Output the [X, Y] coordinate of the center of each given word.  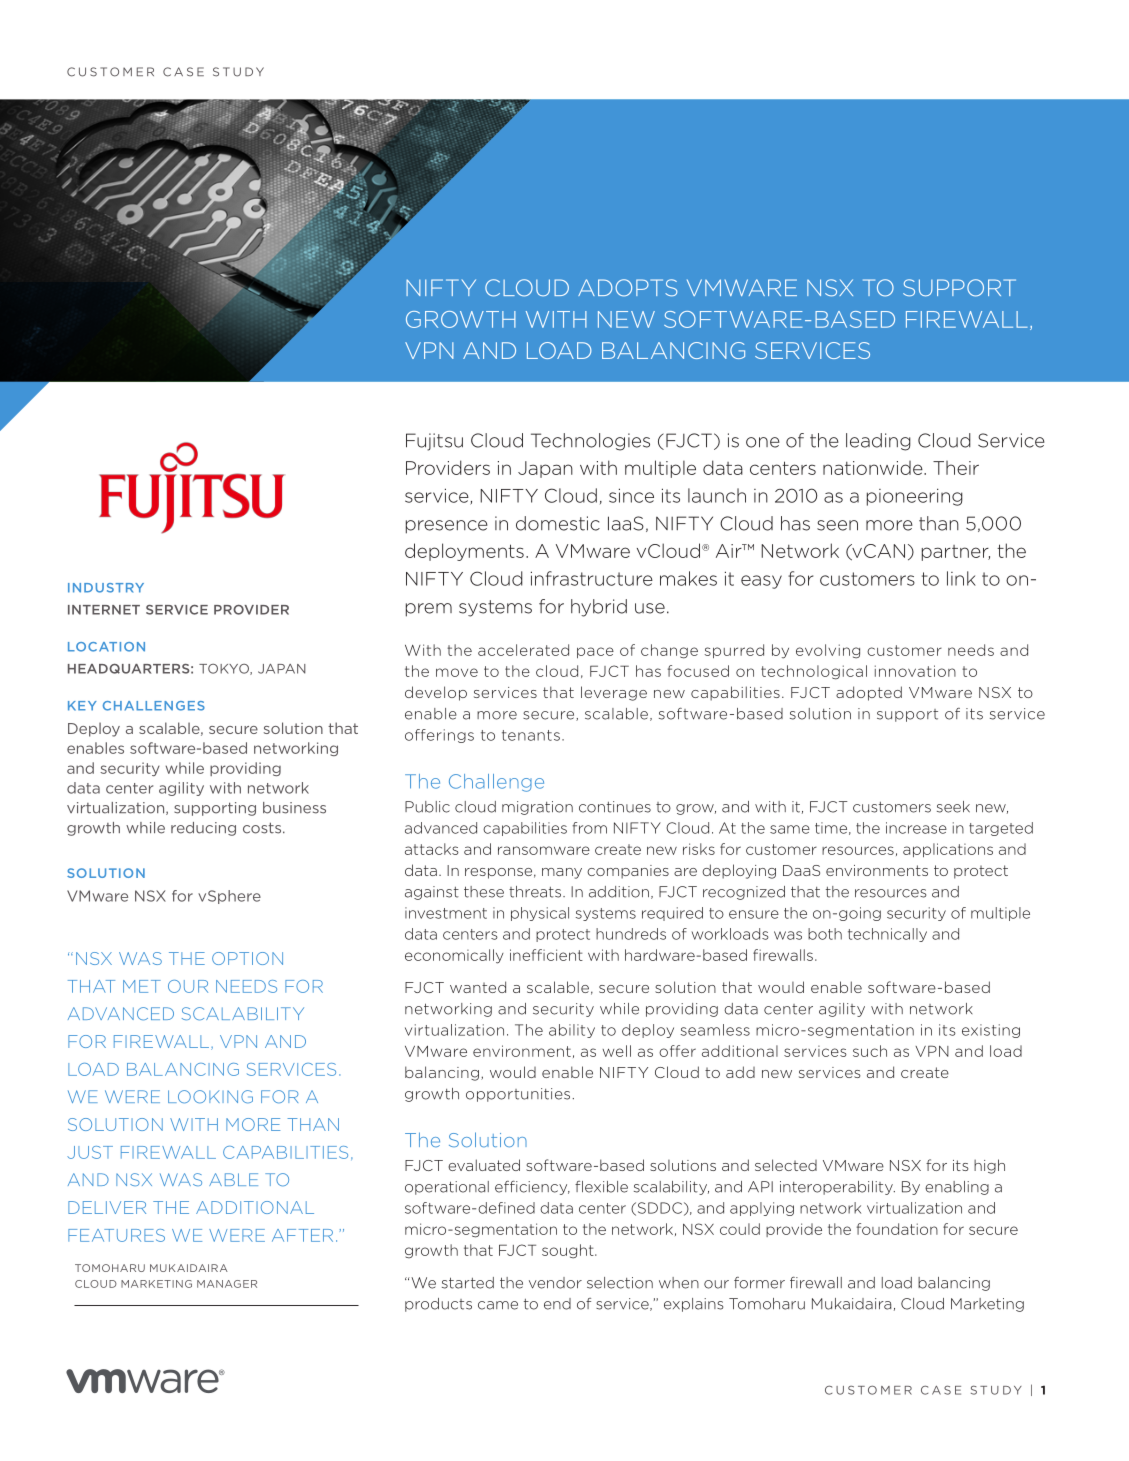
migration [537, 808]
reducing [203, 829]
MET [142, 986]
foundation [897, 1229]
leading [878, 442]
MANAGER [227, 1284]
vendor [555, 1283]
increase [916, 828]
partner [956, 553]
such [870, 1051]
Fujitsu [434, 442]
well [617, 1051]
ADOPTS [627, 288]
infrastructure [592, 578]
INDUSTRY [106, 588]
